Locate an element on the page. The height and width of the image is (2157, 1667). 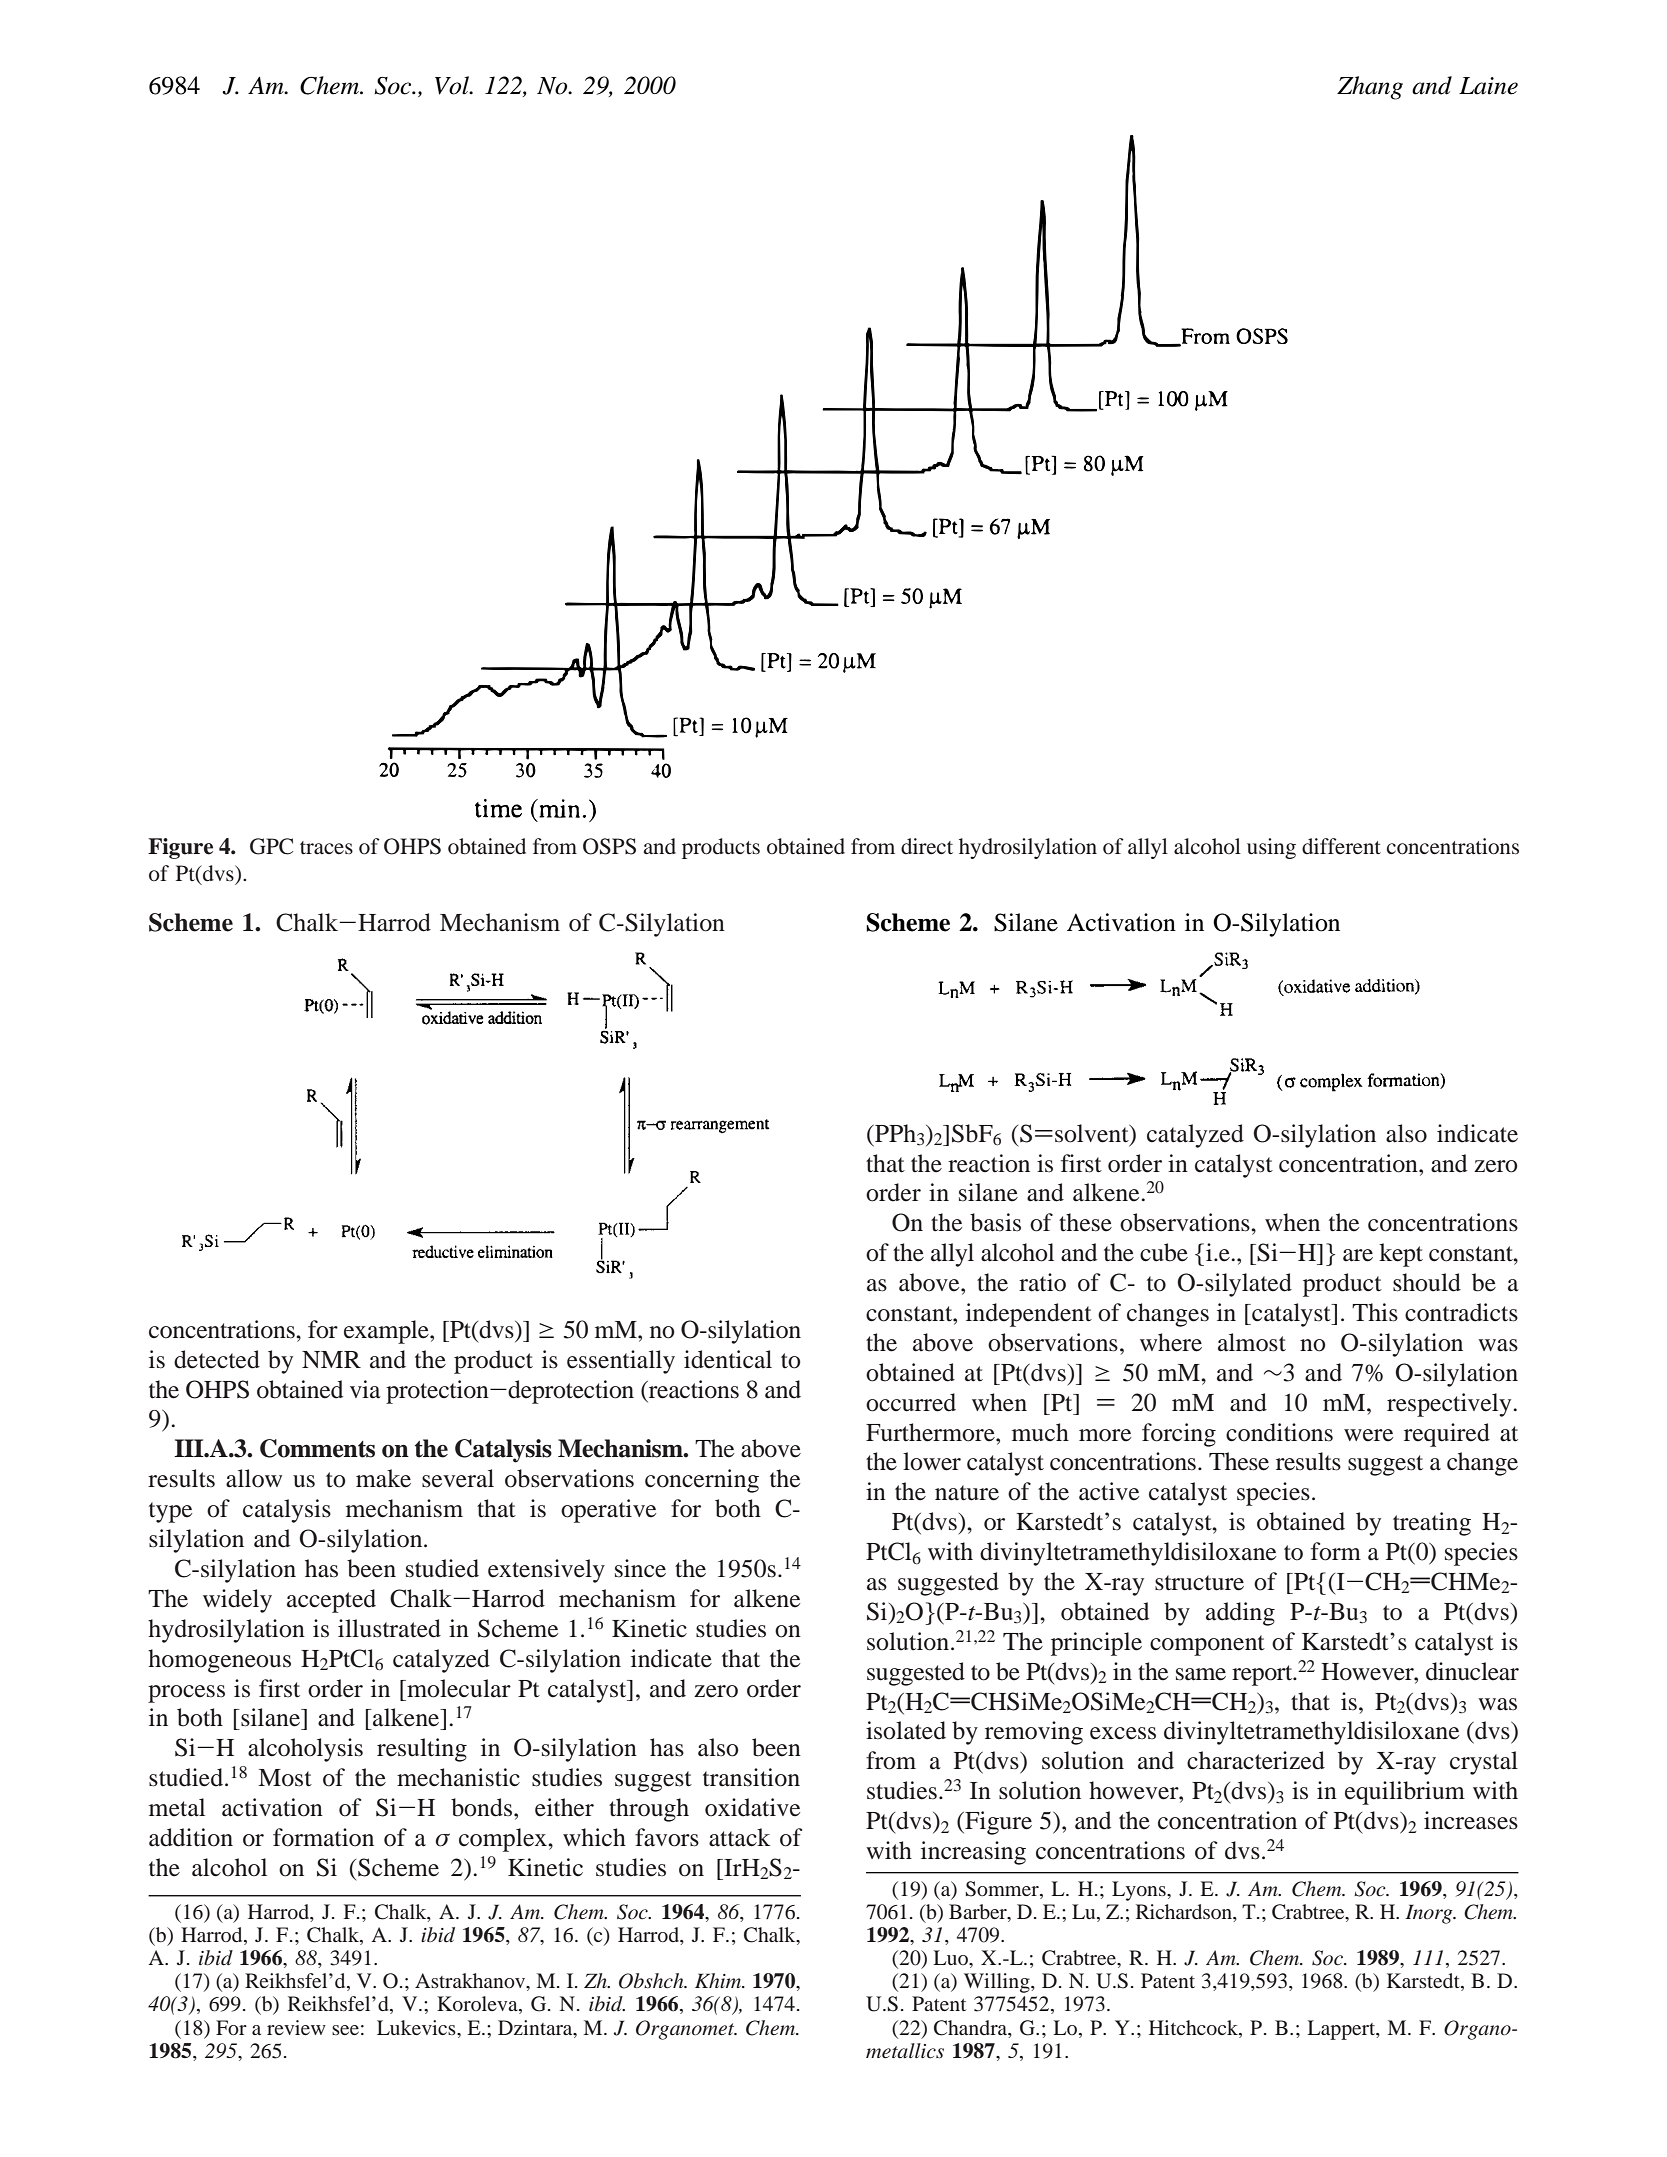
Laine is located at coordinates (1488, 86).
